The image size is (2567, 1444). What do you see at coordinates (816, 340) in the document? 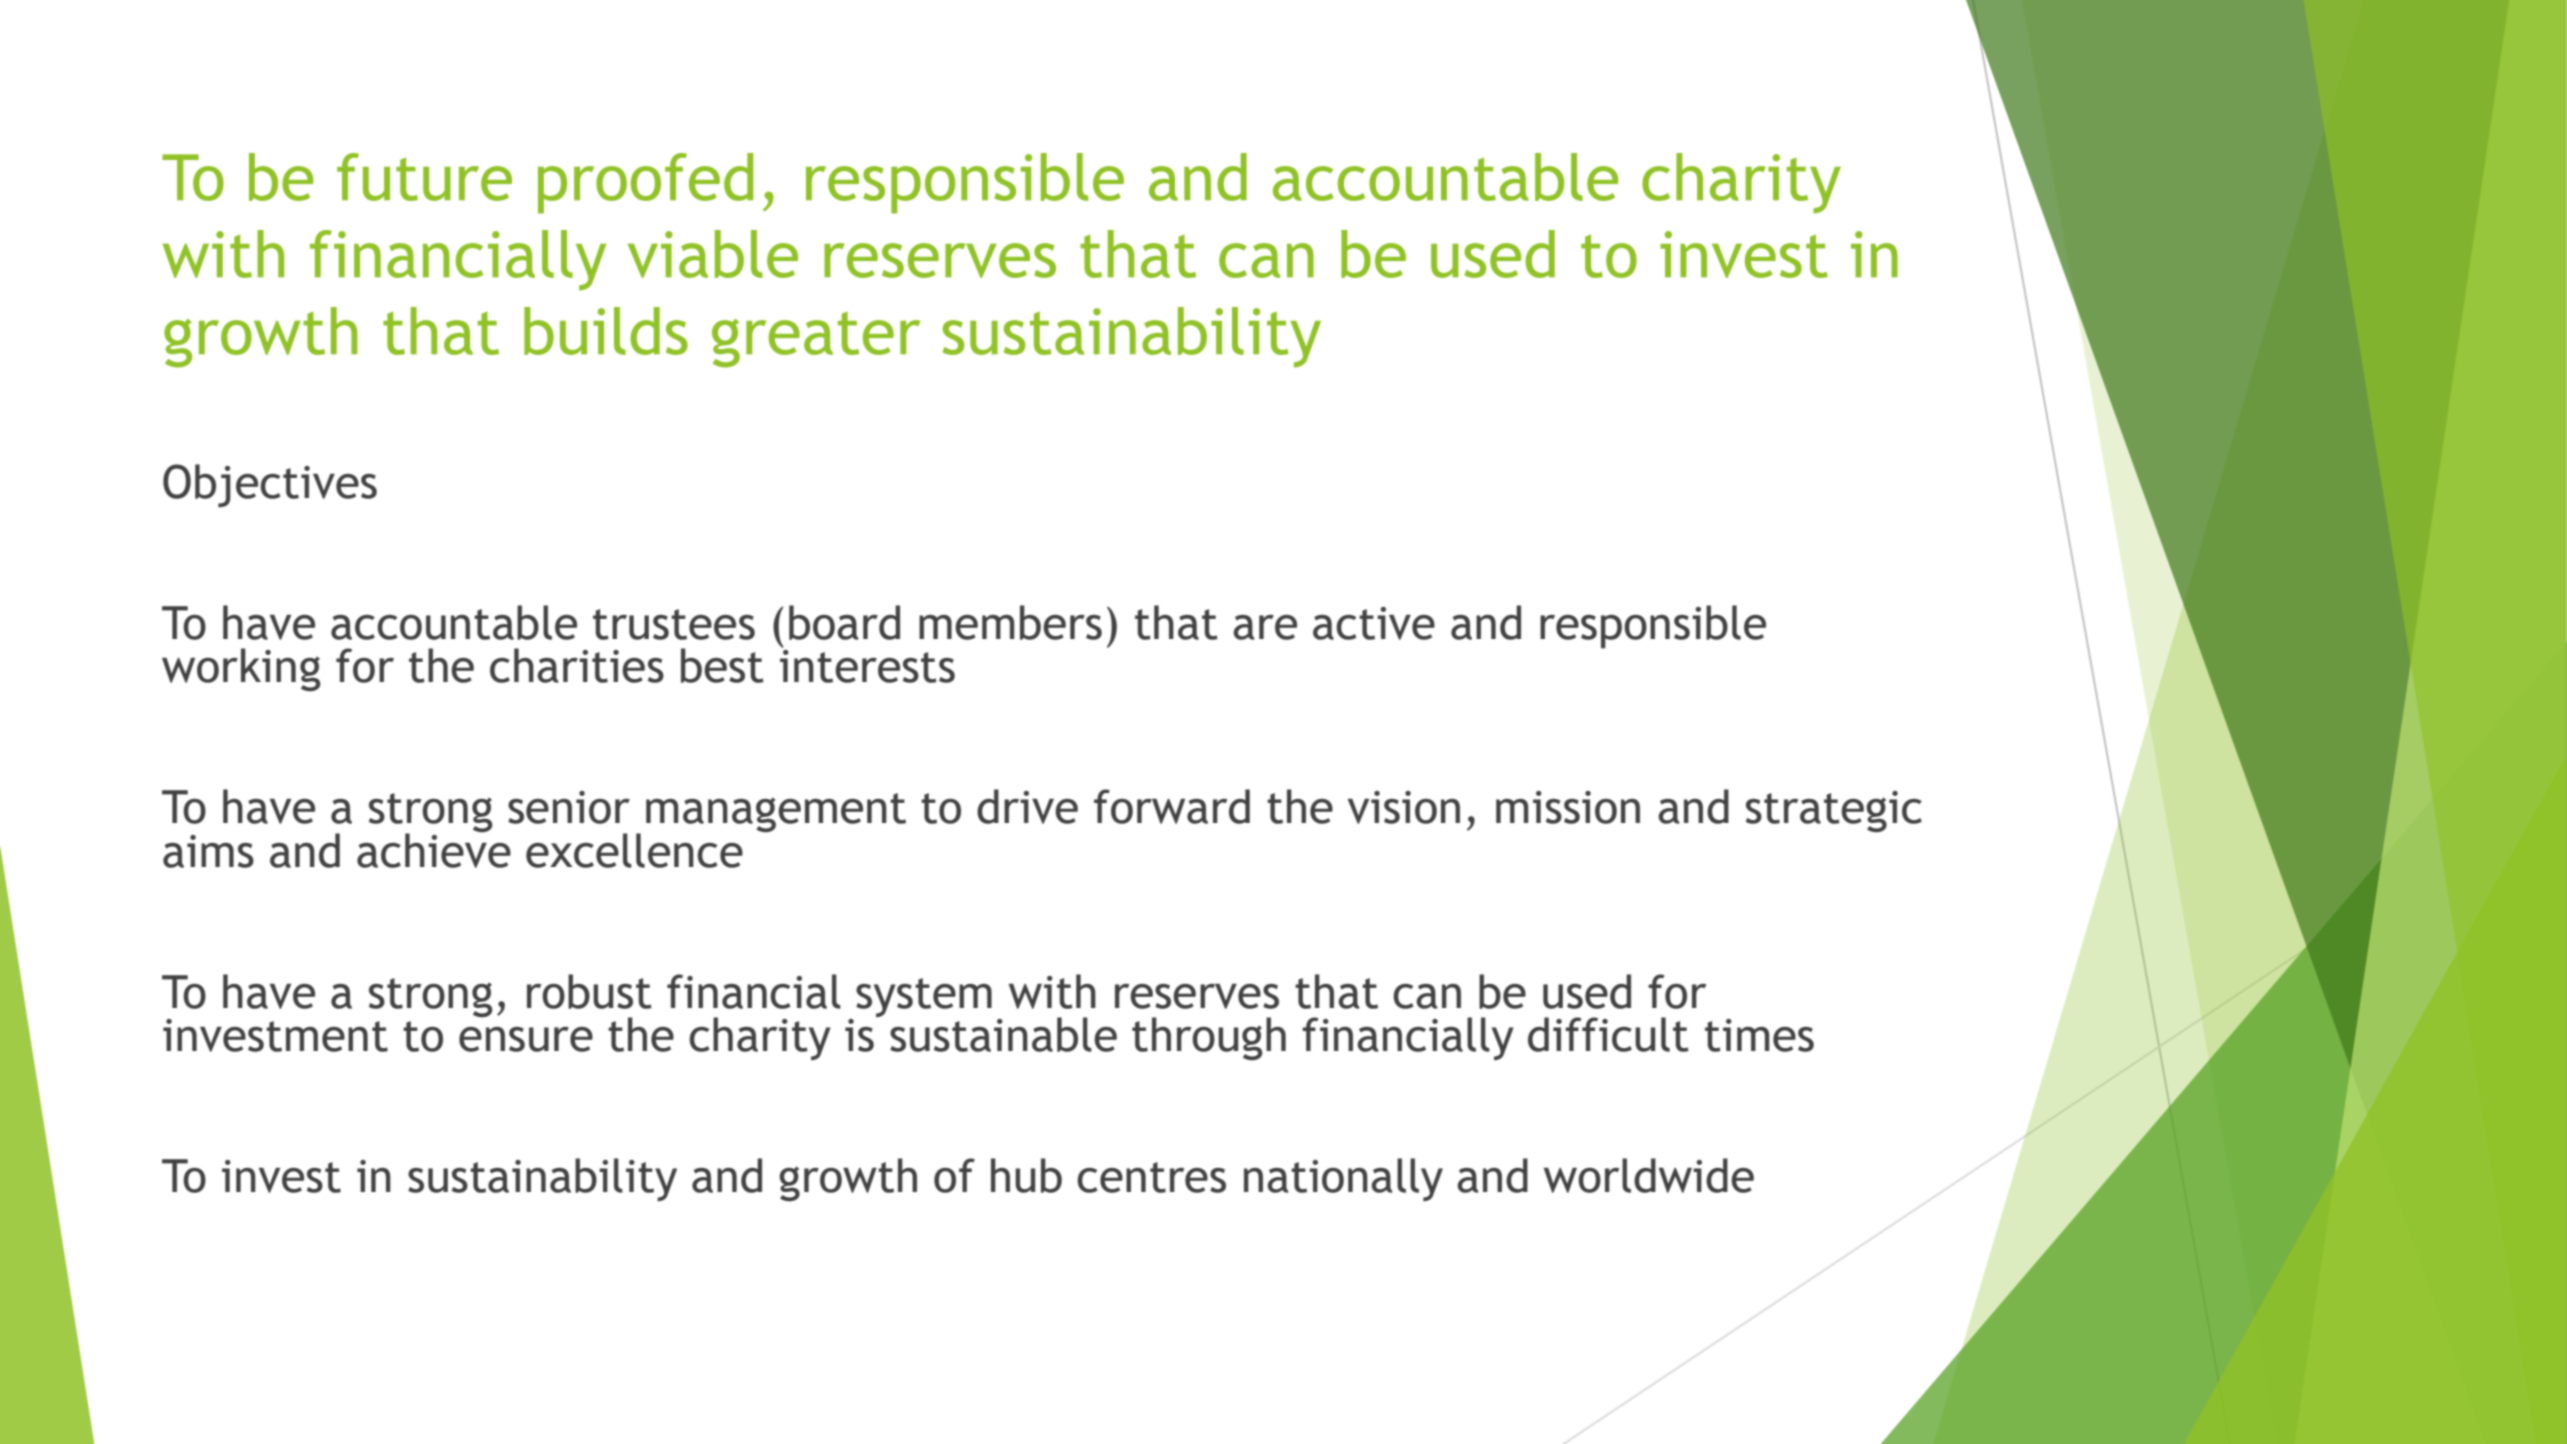
I see `greater` at bounding box center [816, 340].
